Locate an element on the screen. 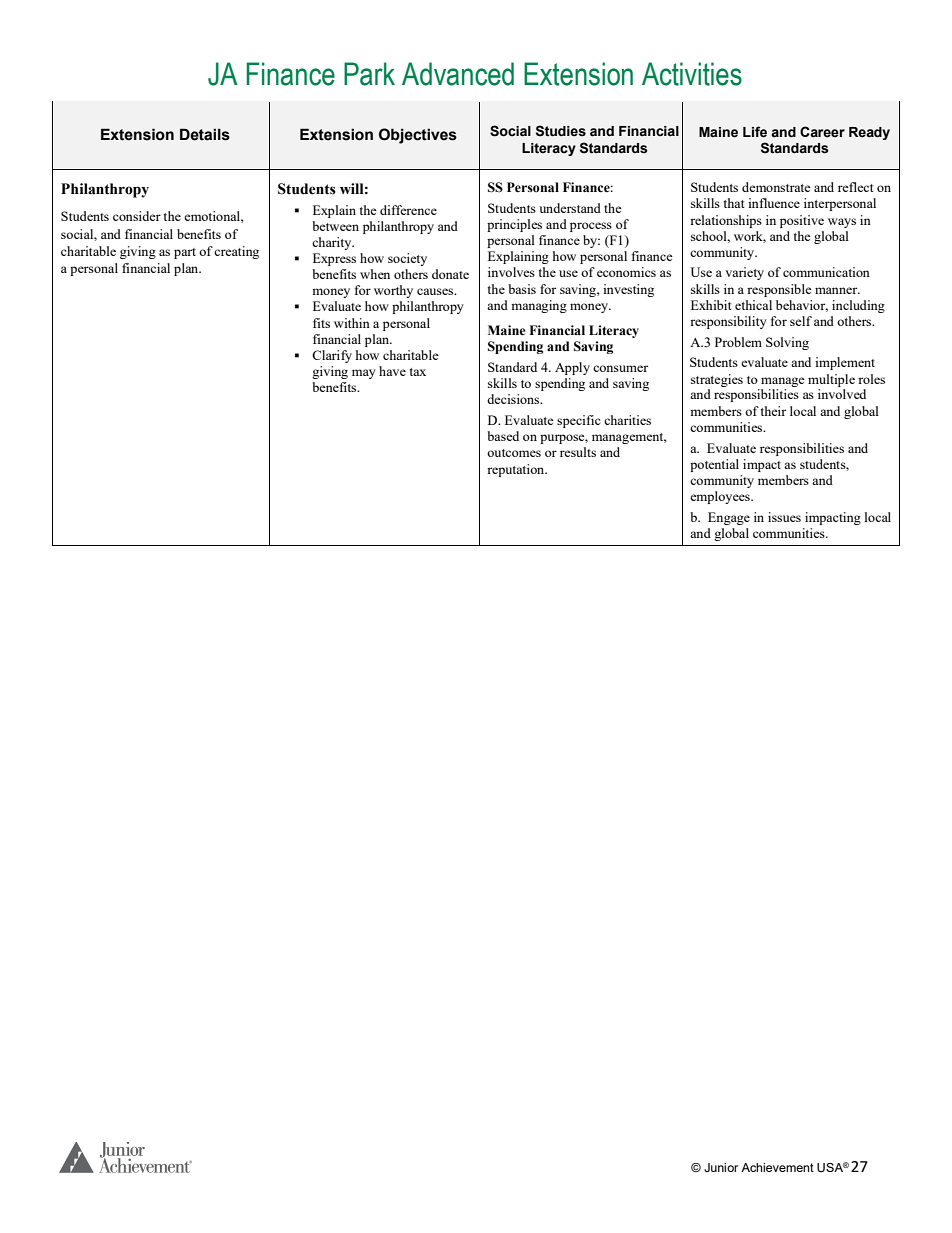 This screenshot has width=952, height=1233. issues is located at coordinates (784, 517).
